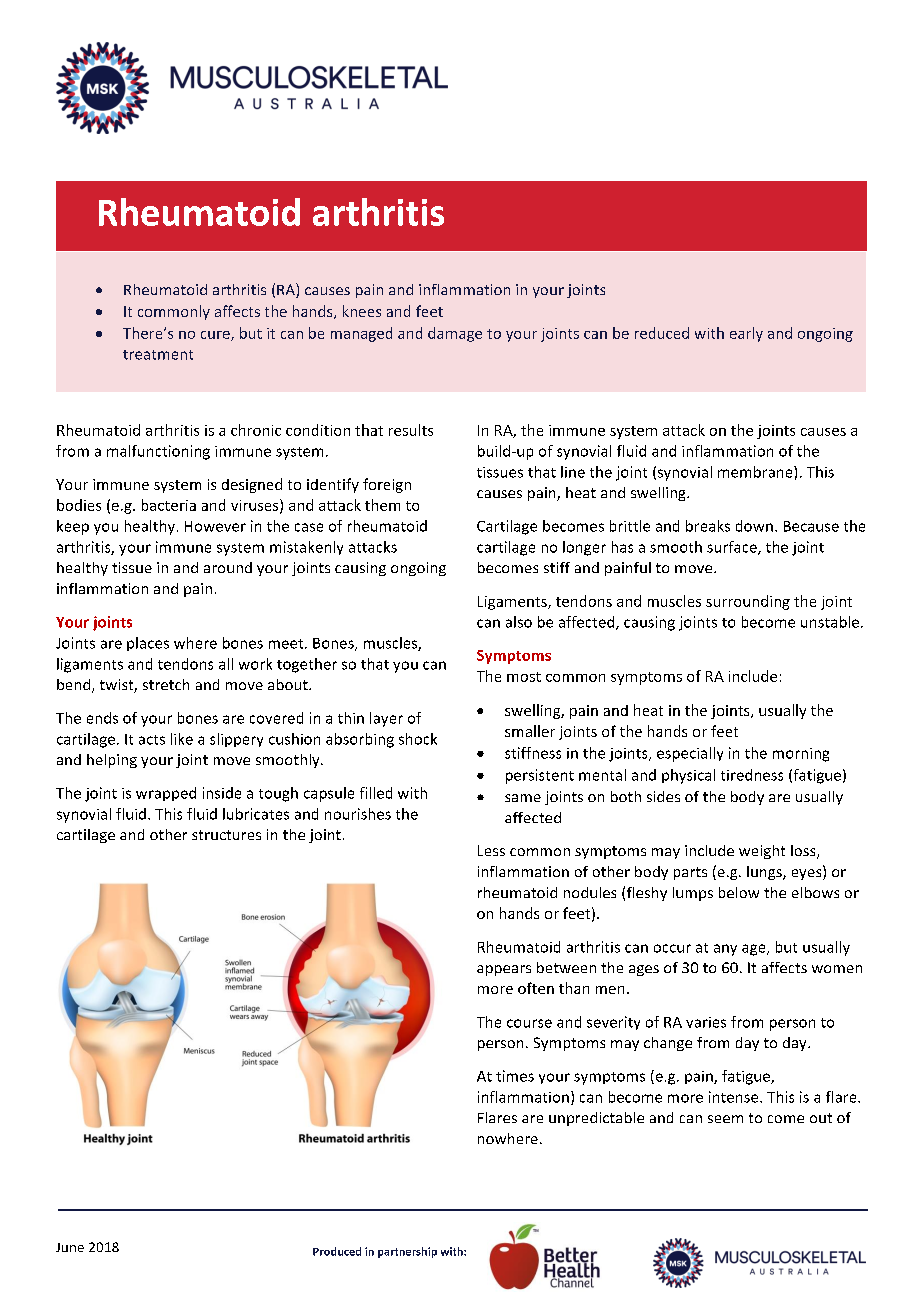 This image has width=924, height=1309. What do you see at coordinates (226, 835) in the image?
I see `structures` at bounding box center [226, 835].
